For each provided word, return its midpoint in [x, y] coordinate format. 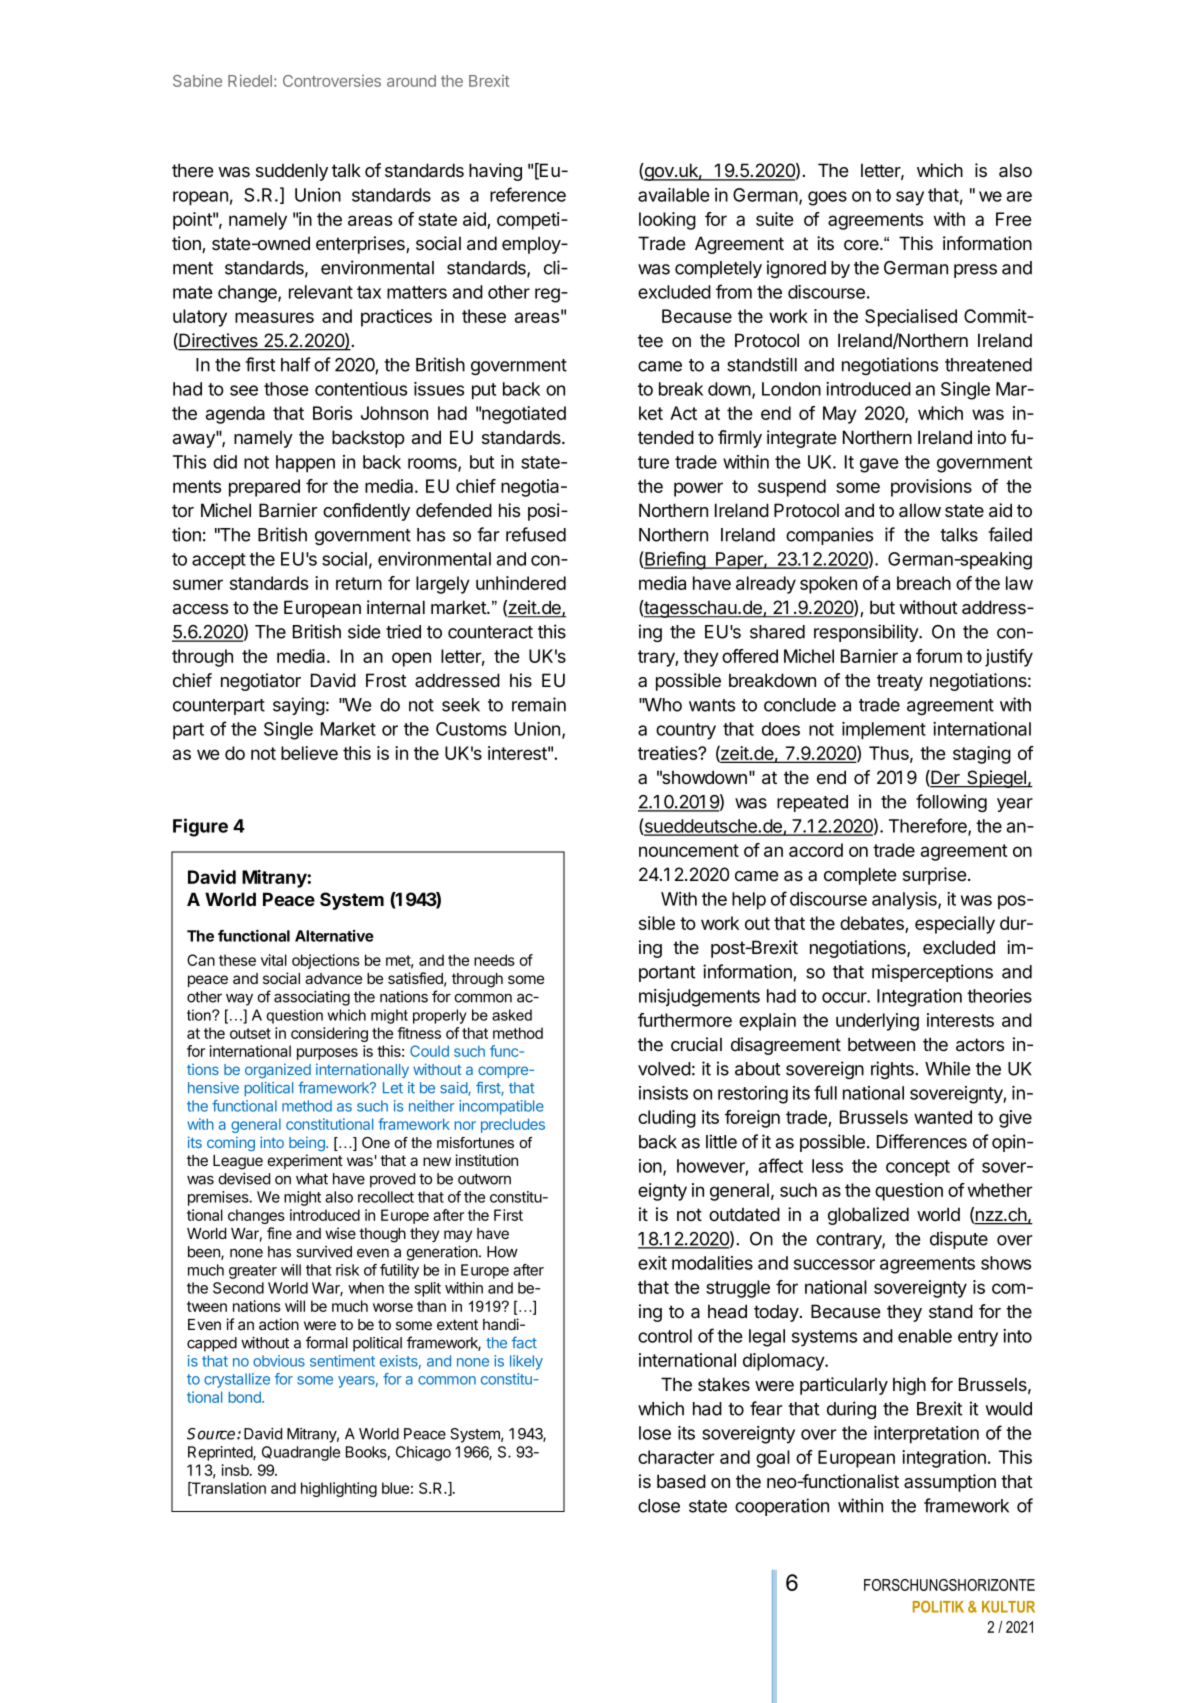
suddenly [292, 172]
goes [827, 198]
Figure [200, 827]
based [681, 1481]
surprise [934, 876]
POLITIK [938, 1607]
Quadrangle [301, 1453]
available [674, 195]
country [686, 731]
